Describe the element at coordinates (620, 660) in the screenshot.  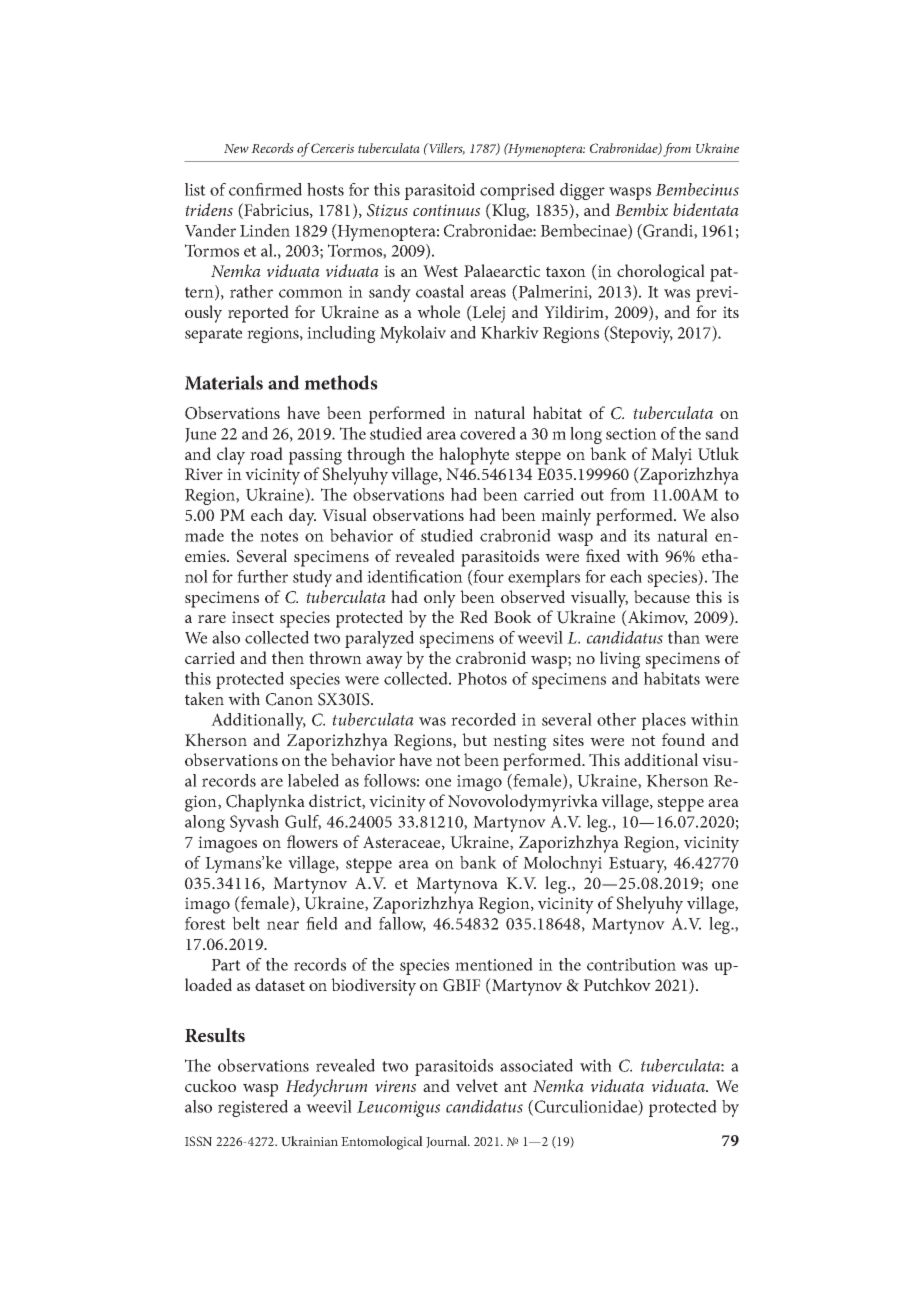
I see `living` at that location.
